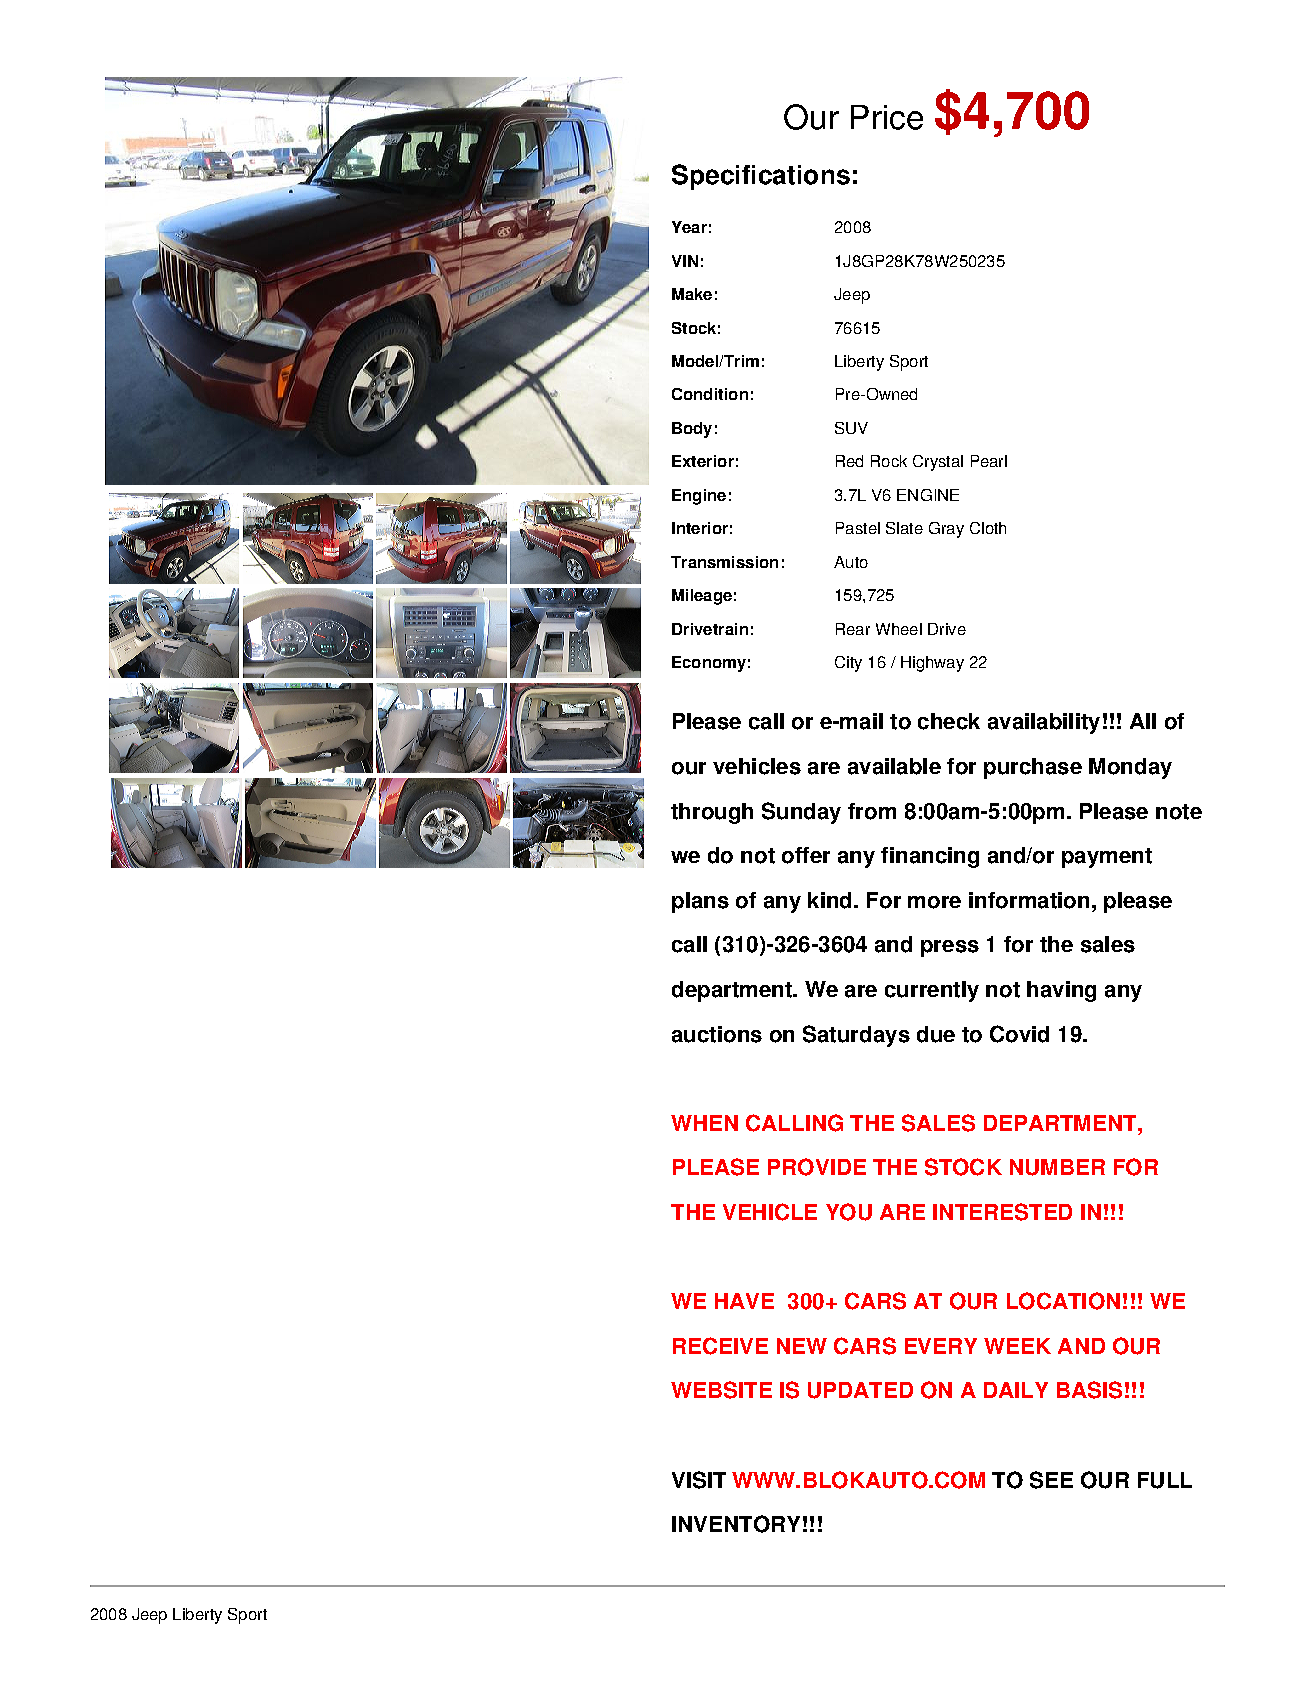  I want to click on having, so click(1061, 991).
